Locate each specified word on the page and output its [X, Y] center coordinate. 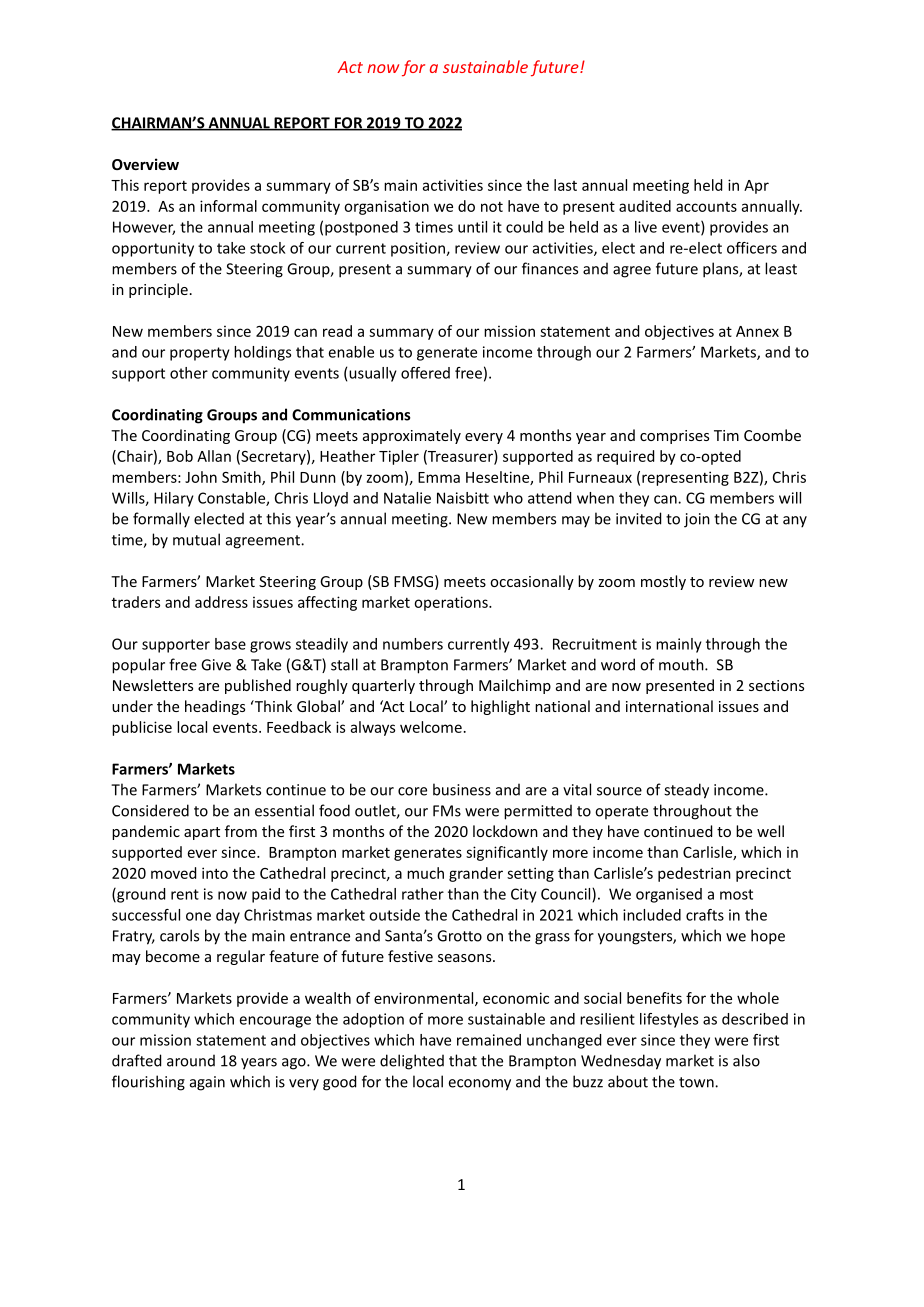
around [191, 1060]
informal [228, 206]
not [492, 207]
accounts [706, 207]
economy [480, 1085]
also [746, 1060]
